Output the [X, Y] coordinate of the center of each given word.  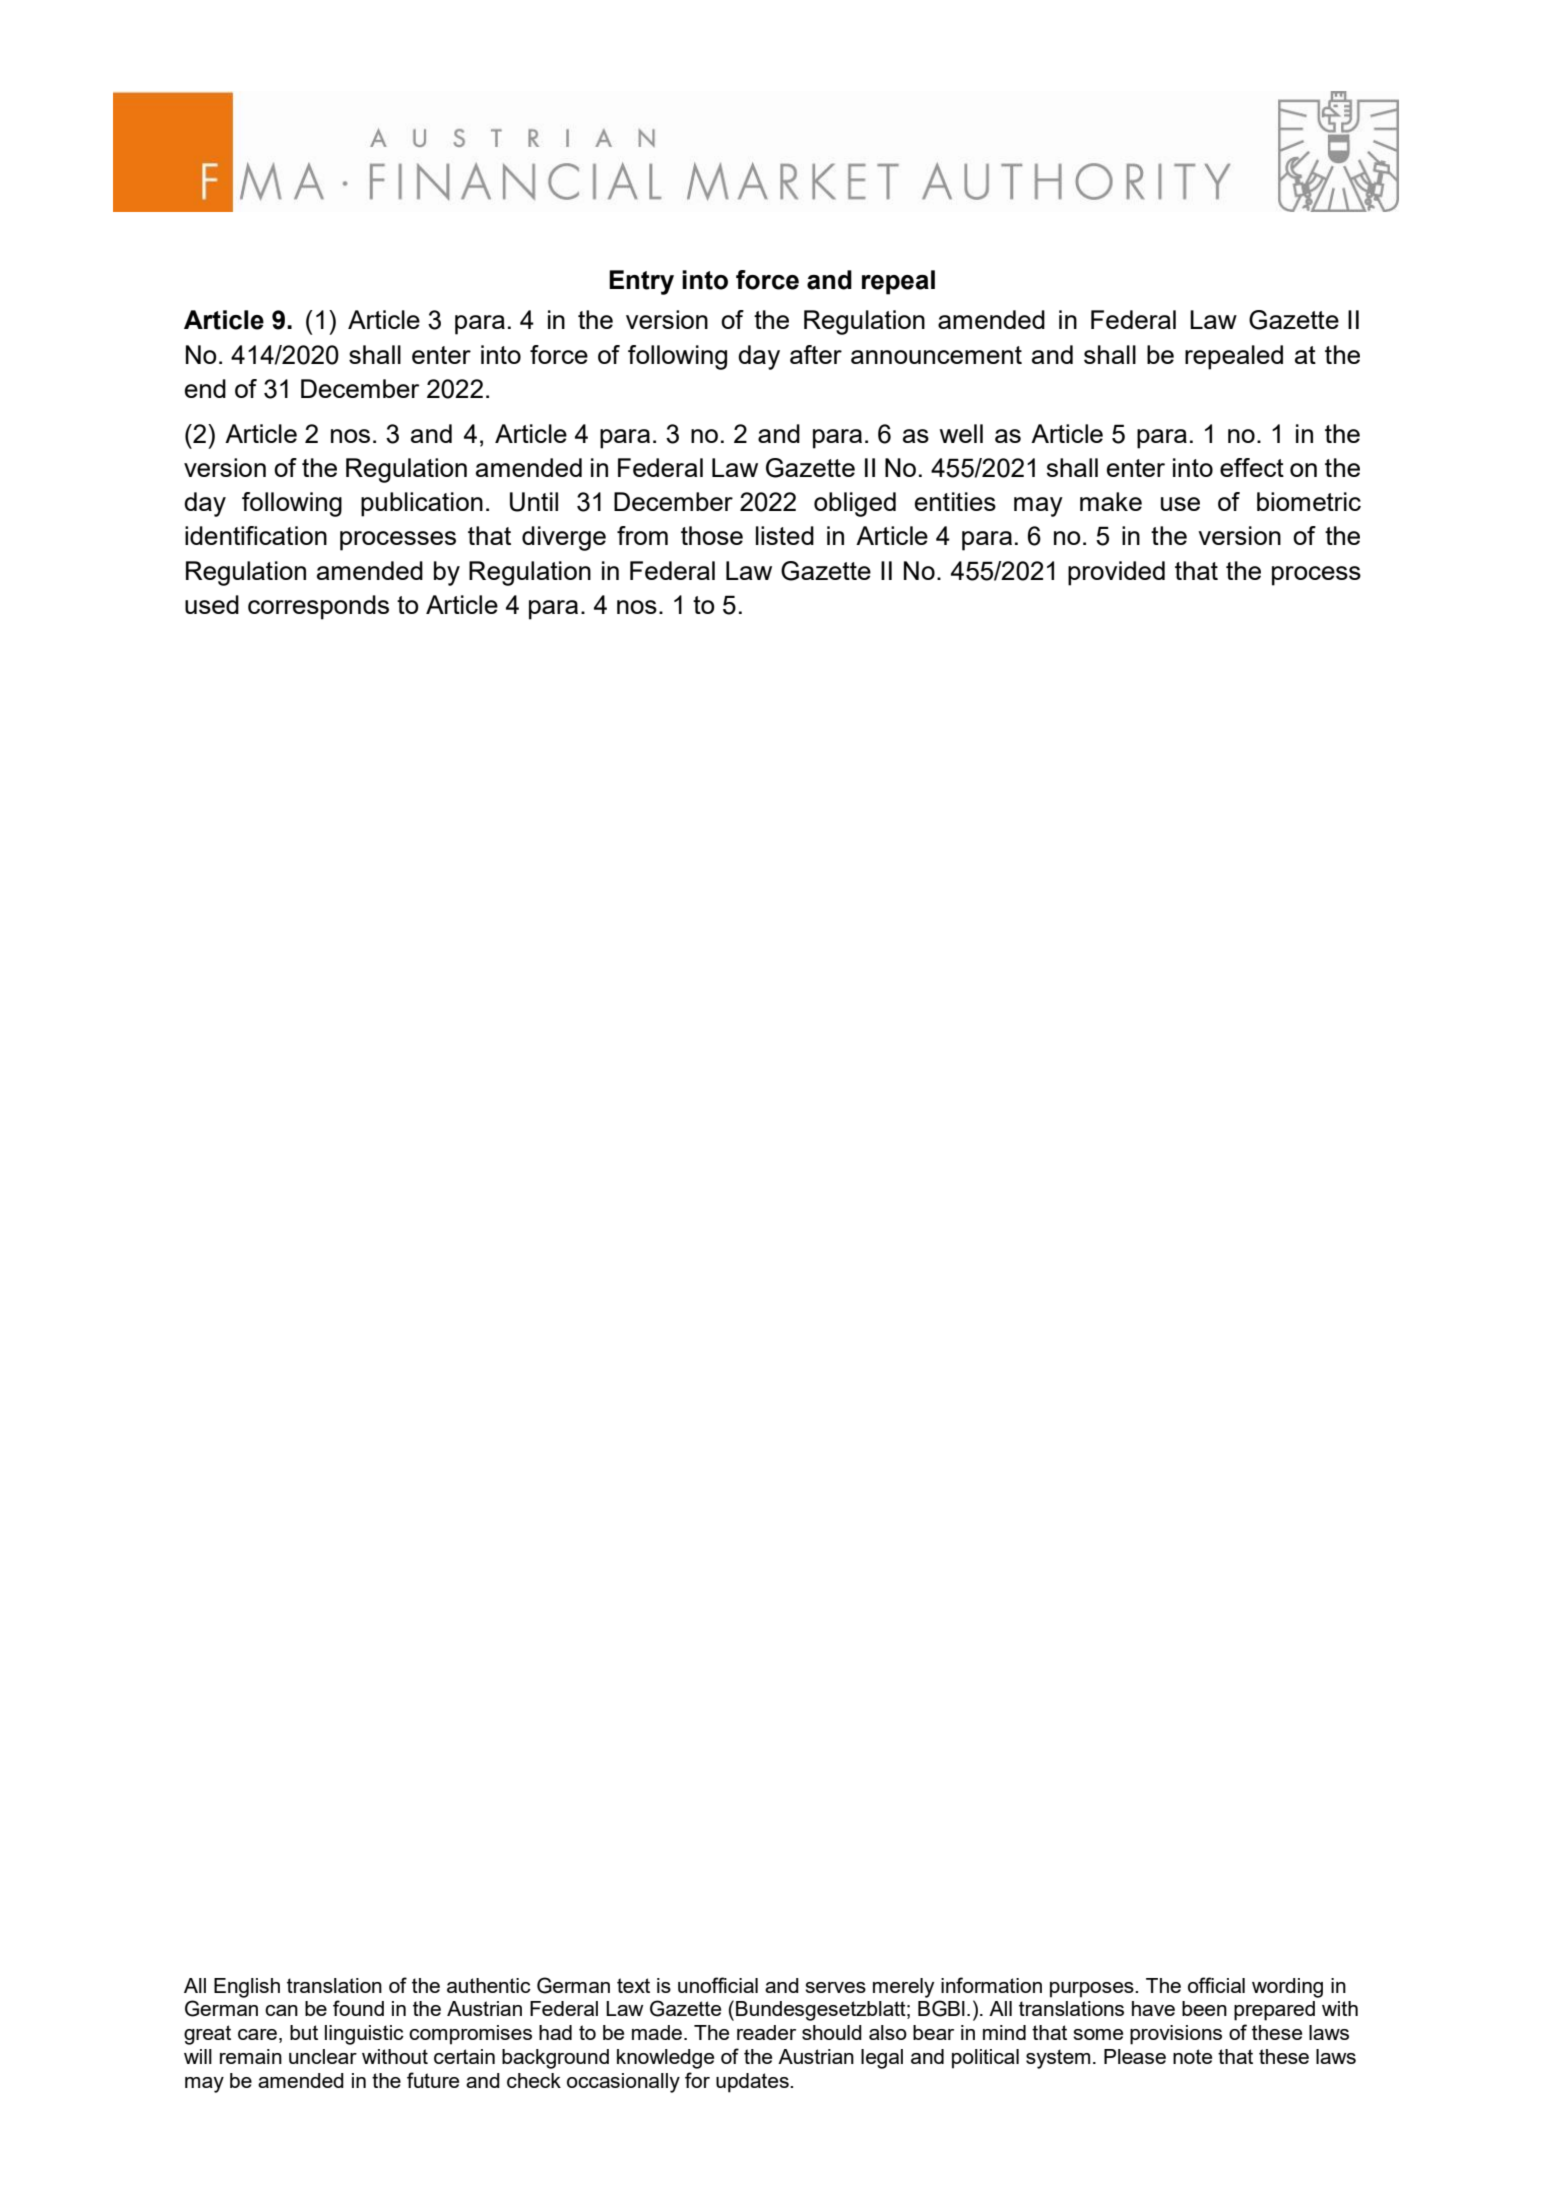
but [304, 2032]
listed [785, 535]
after [816, 354]
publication [422, 504]
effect [1252, 467]
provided [1116, 573]
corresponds [318, 607]
